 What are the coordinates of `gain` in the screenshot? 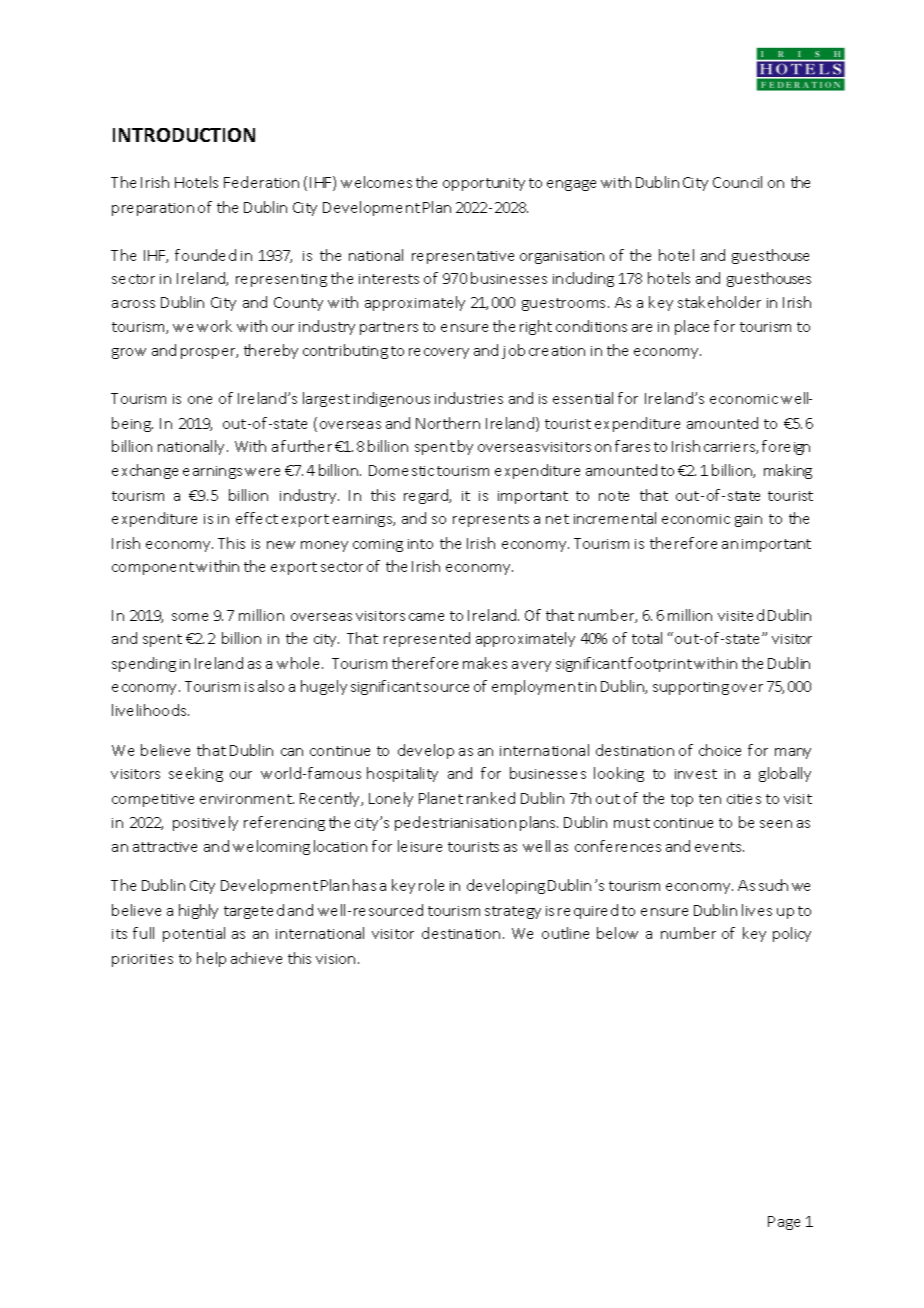 It's located at (748, 520).
